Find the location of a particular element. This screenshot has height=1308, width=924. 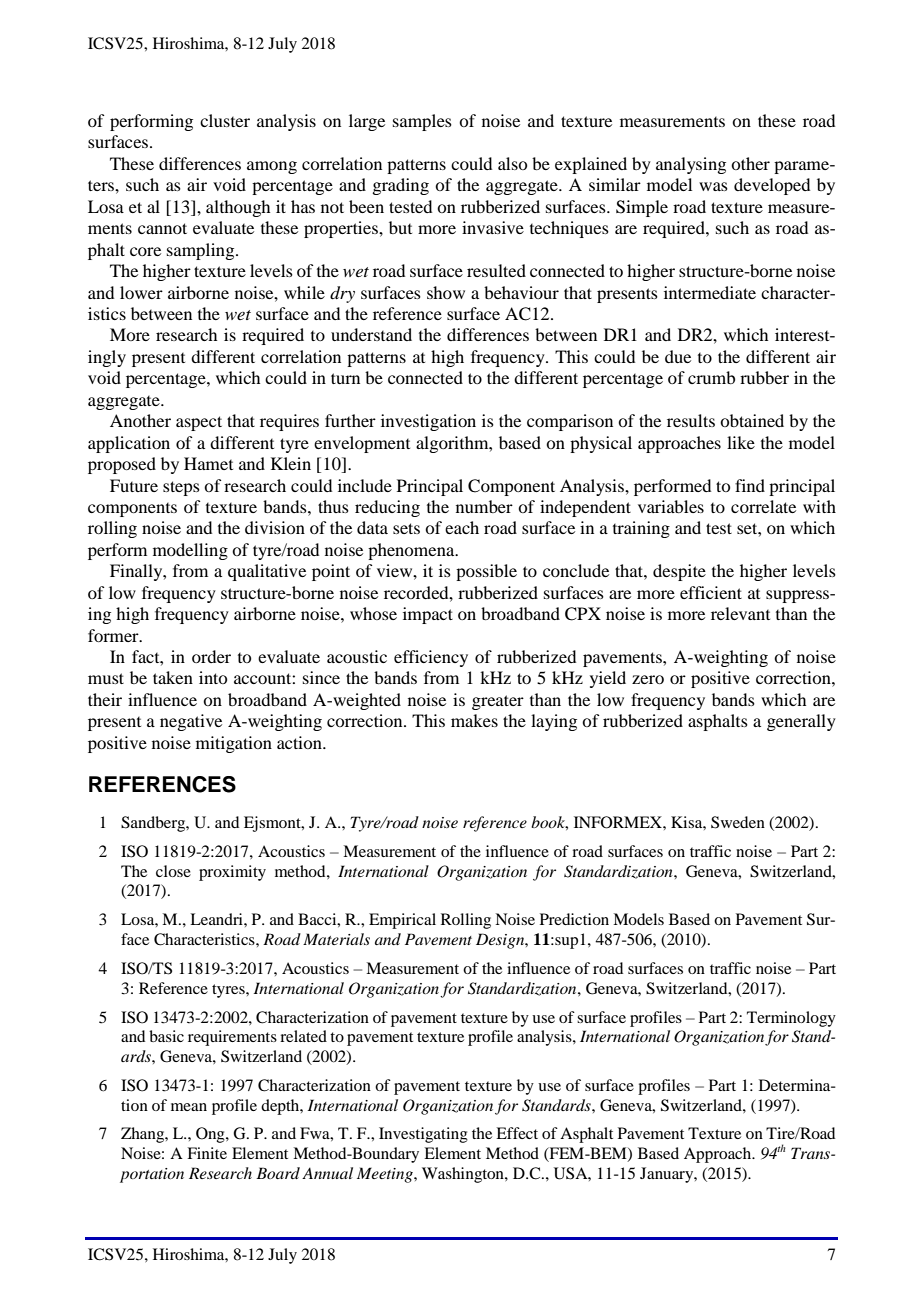

order is located at coordinates (211, 656).
